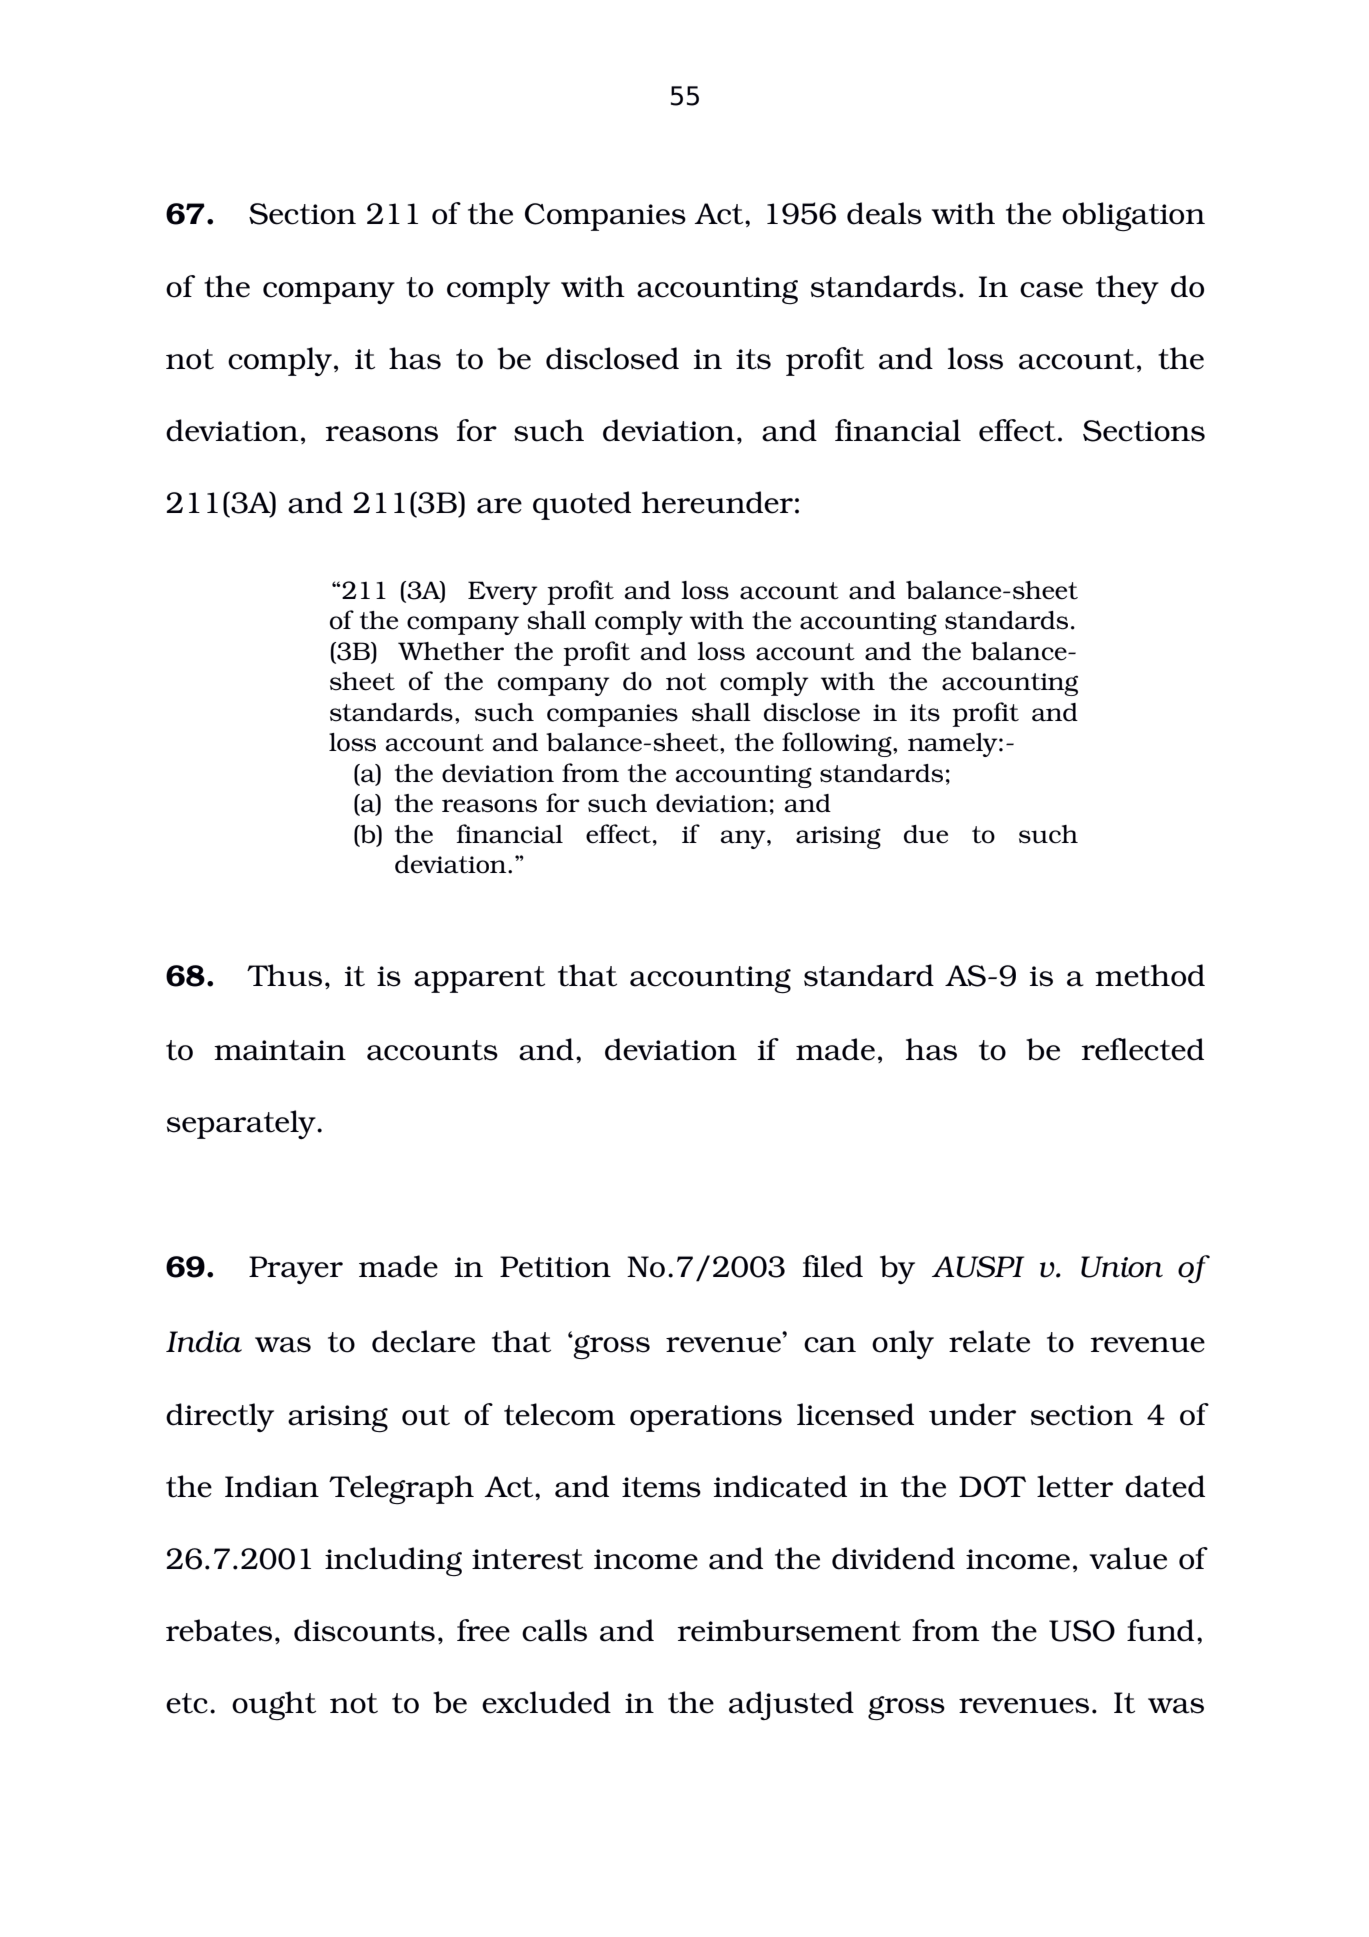 Image resolution: width=1369 pixels, height=1937 pixels. What do you see at coordinates (1122, 1267) in the page?
I see `Union` at bounding box center [1122, 1267].
